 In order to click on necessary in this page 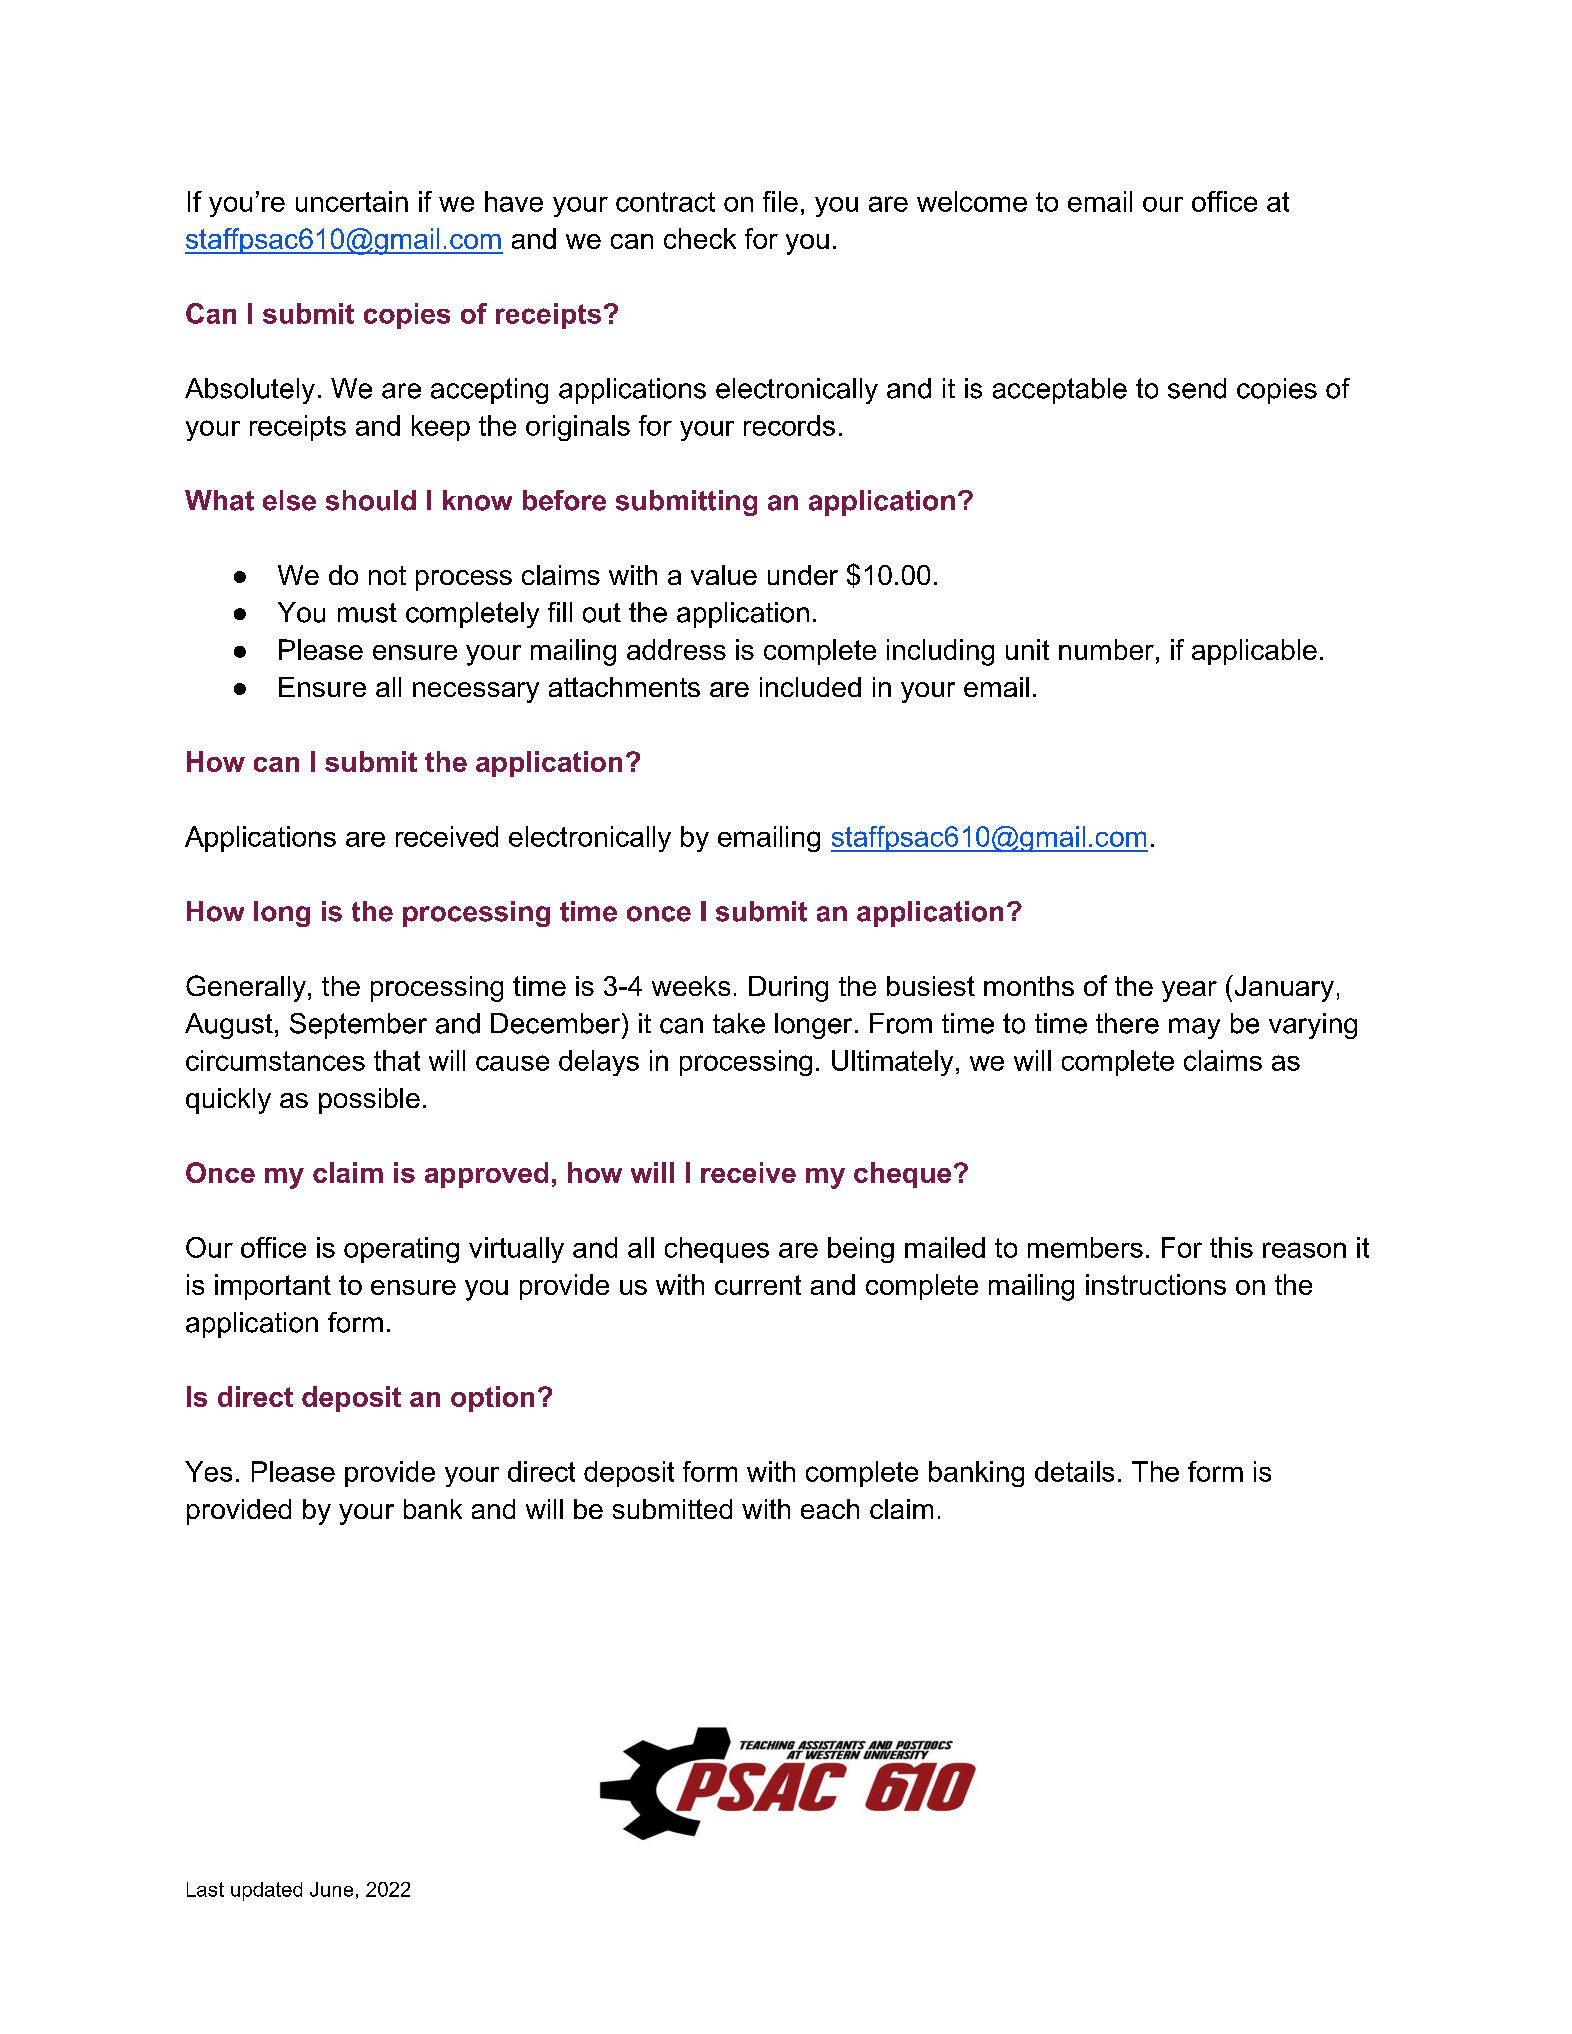, I will do `click(476, 692)`.
